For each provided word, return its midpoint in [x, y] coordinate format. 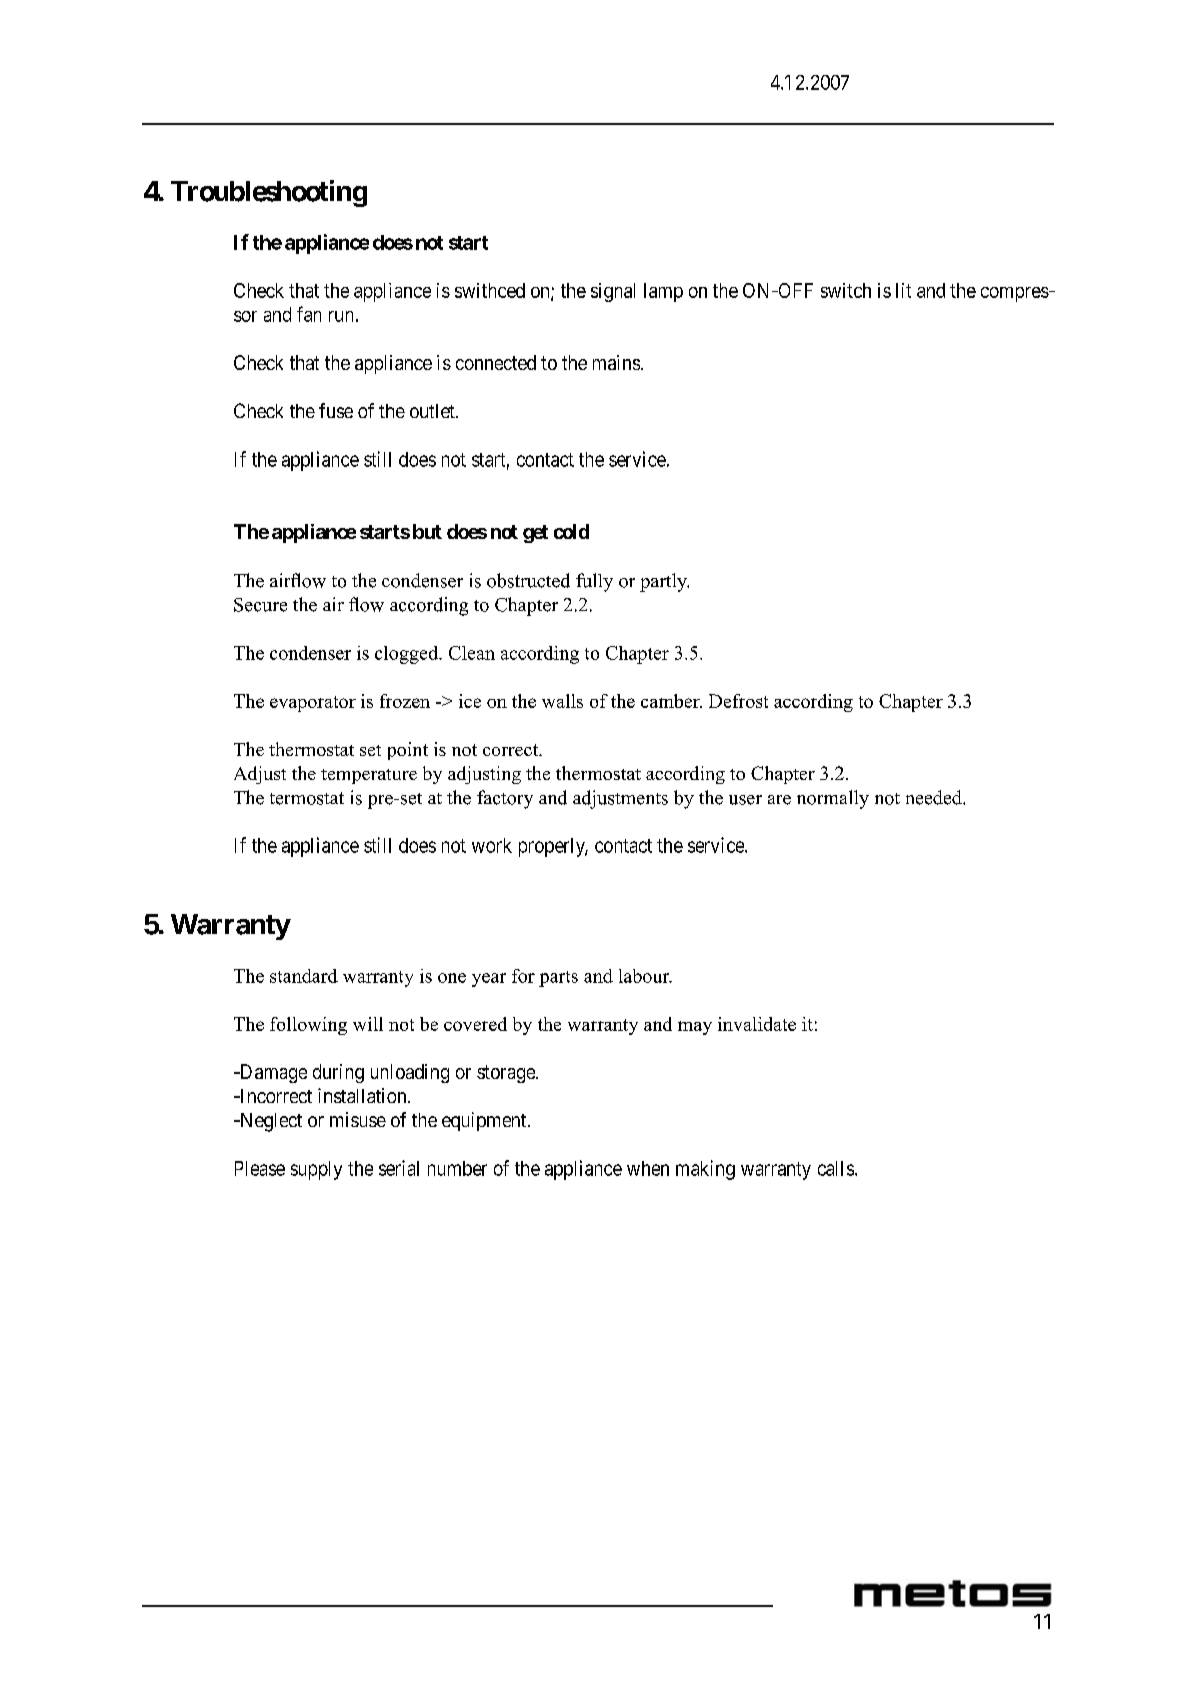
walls [562, 701]
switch [846, 290]
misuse [358, 1119]
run [341, 316]
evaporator [313, 704]
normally [833, 799]
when [648, 1168]
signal [613, 292]
